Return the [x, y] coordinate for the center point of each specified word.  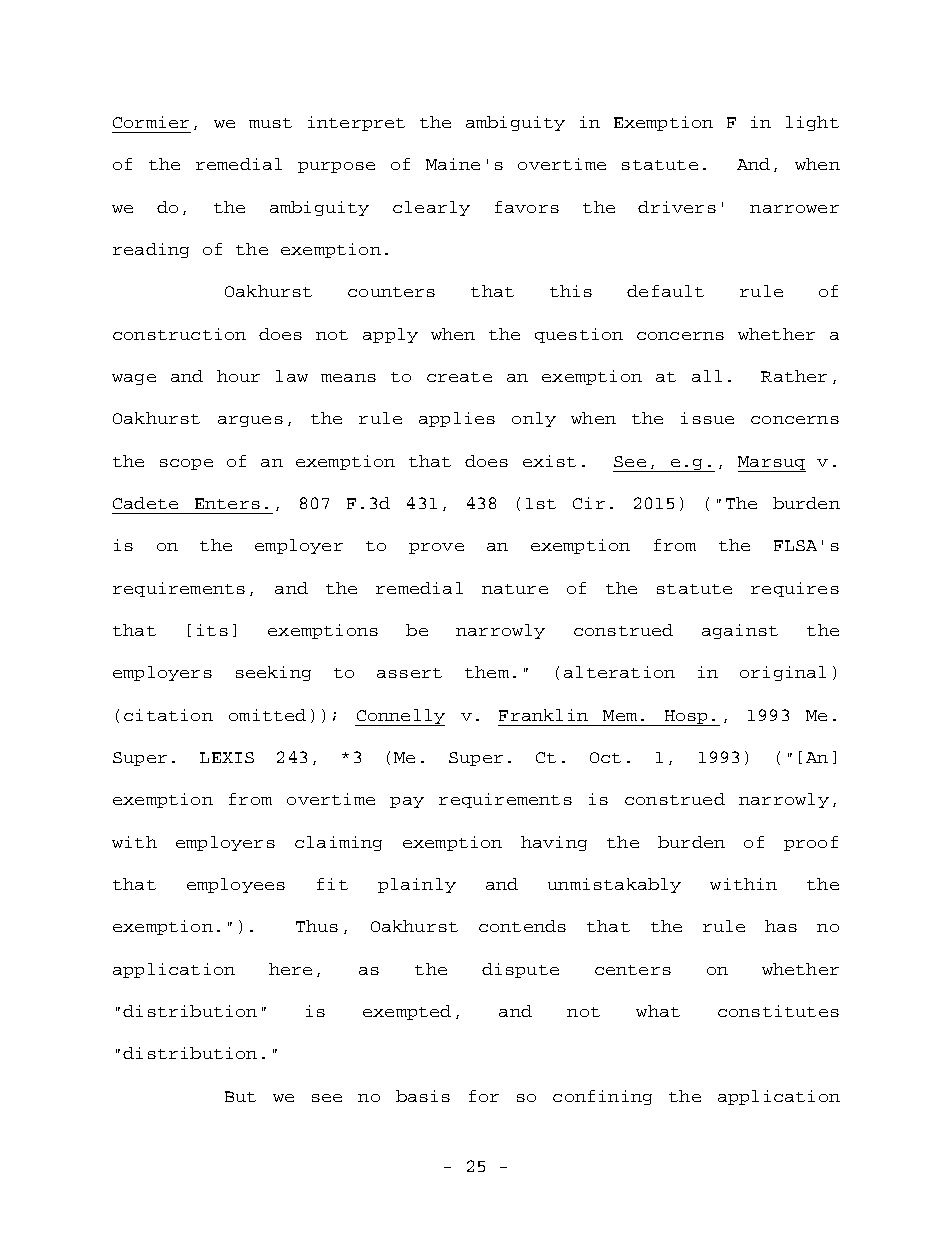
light [812, 123]
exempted [407, 1012]
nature [515, 589]
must [270, 123]
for [484, 1096]
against [740, 631]
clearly [431, 208]
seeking [273, 673]
